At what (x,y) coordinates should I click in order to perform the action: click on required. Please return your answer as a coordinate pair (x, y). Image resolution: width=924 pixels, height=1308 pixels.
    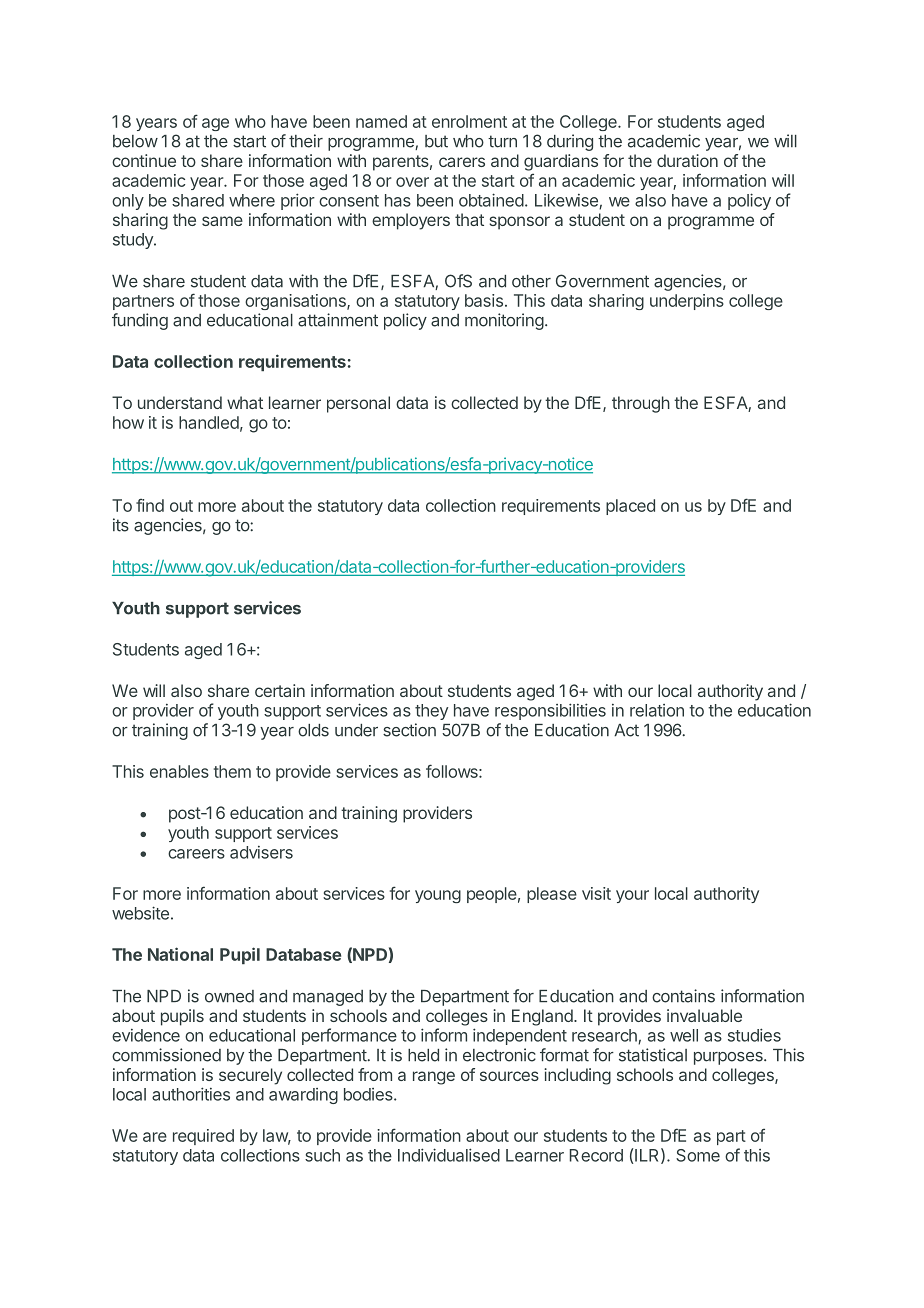
    Looking at the image, I should click on (203, 1137).
